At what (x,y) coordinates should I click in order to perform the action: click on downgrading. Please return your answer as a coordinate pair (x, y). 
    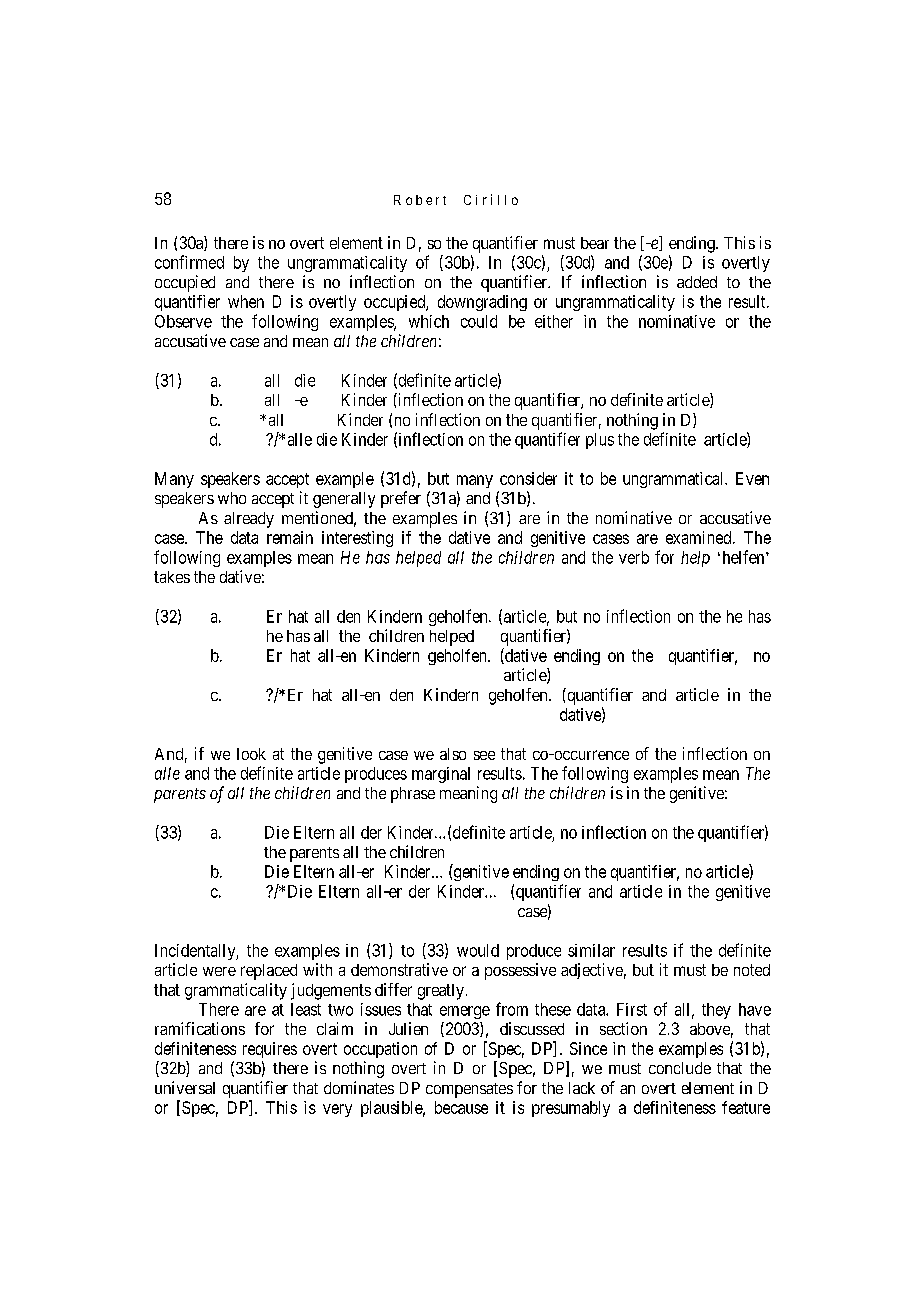
    Looking at the image, I should click on (482, 303).
